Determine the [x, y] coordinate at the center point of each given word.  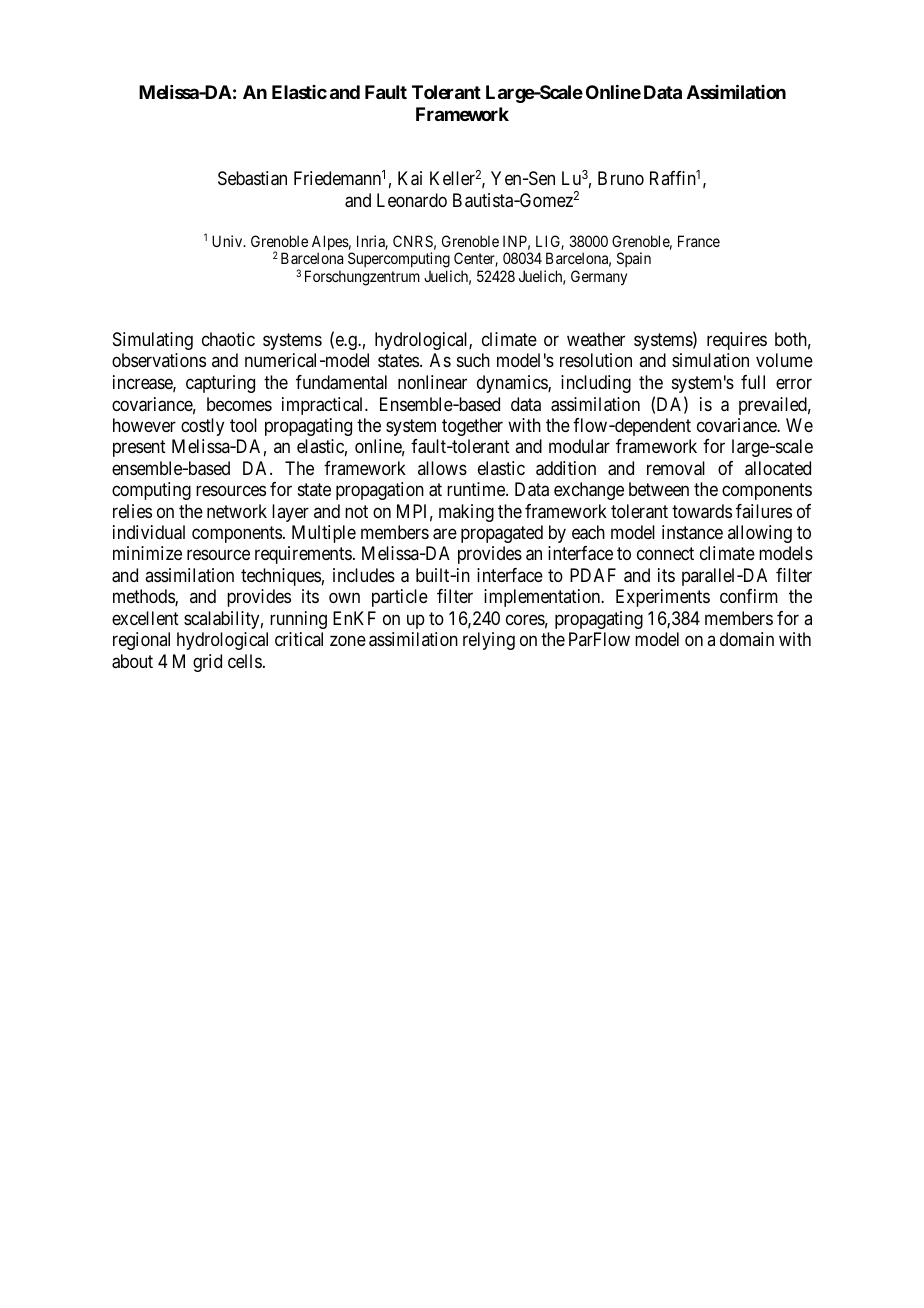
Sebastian [252, 178]
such [473, 360]
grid [207, 663]
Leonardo [412, 200]
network [237, 511]
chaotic [228, 339]
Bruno [621, 178]
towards [702, 511]
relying [489, 641]
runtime [477, 489]
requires [737, 341]
